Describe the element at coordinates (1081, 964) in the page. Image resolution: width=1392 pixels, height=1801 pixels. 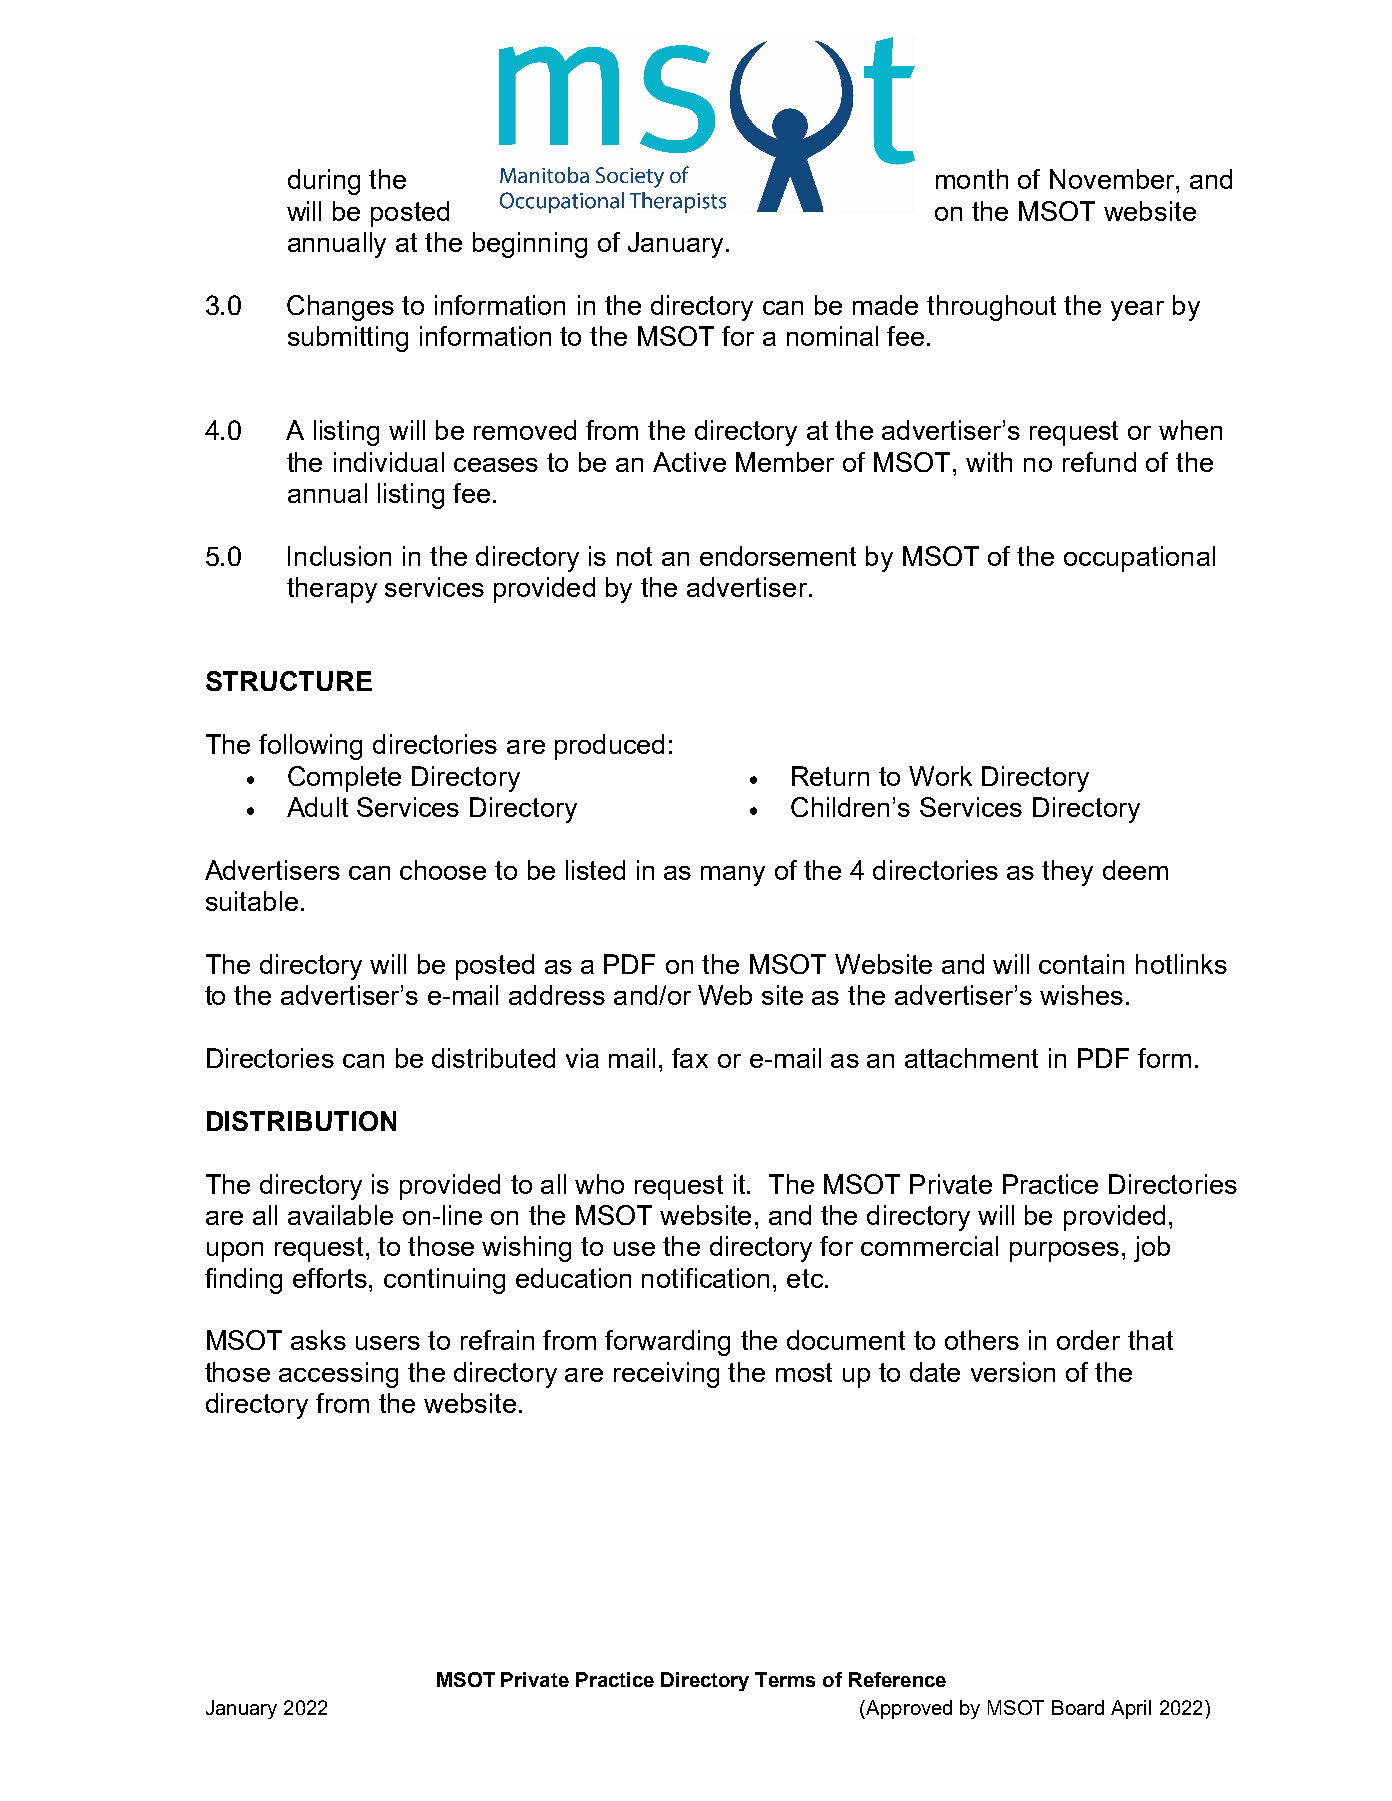
I see `contain` at that location.
